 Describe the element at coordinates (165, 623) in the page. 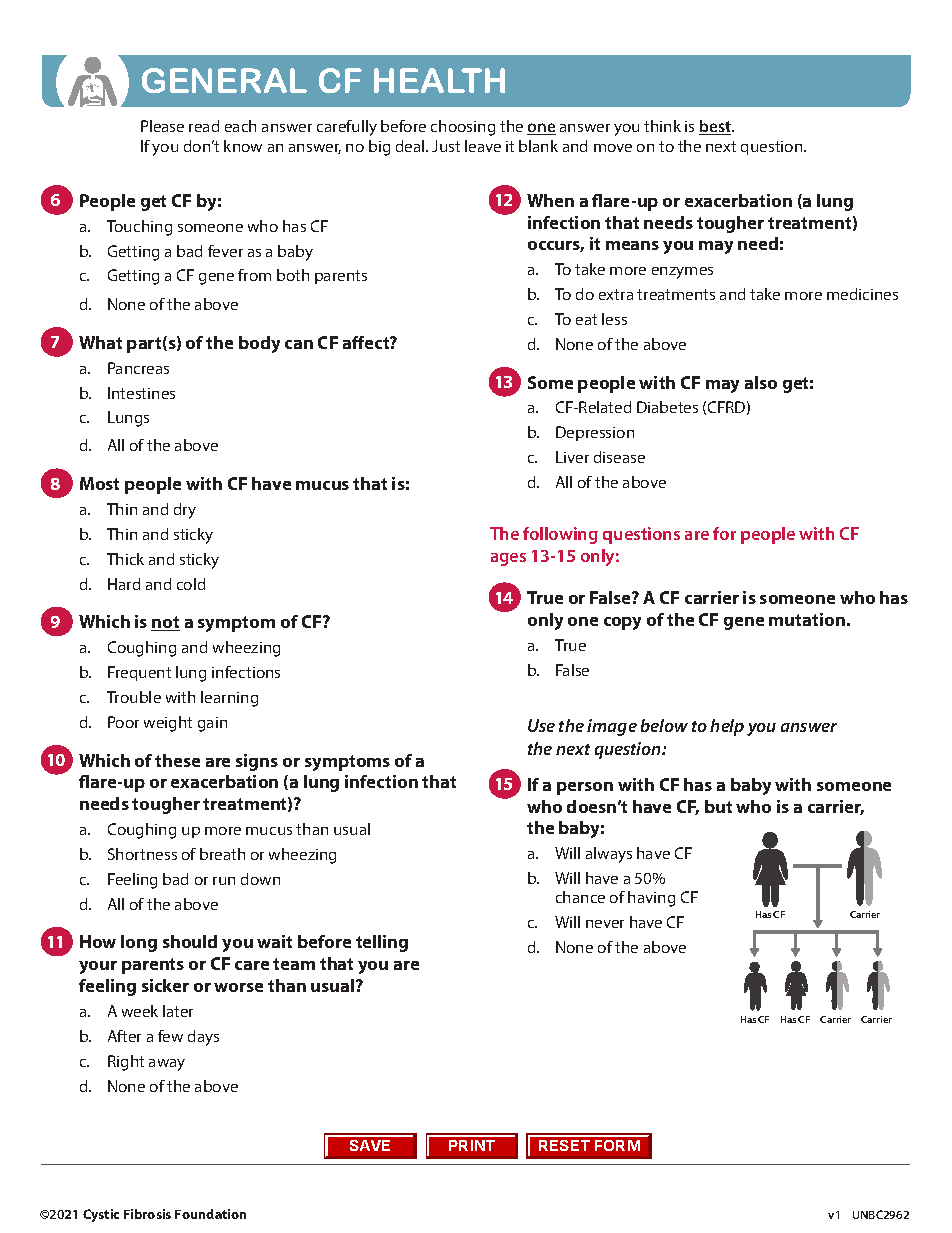

I see `not` at that location.
